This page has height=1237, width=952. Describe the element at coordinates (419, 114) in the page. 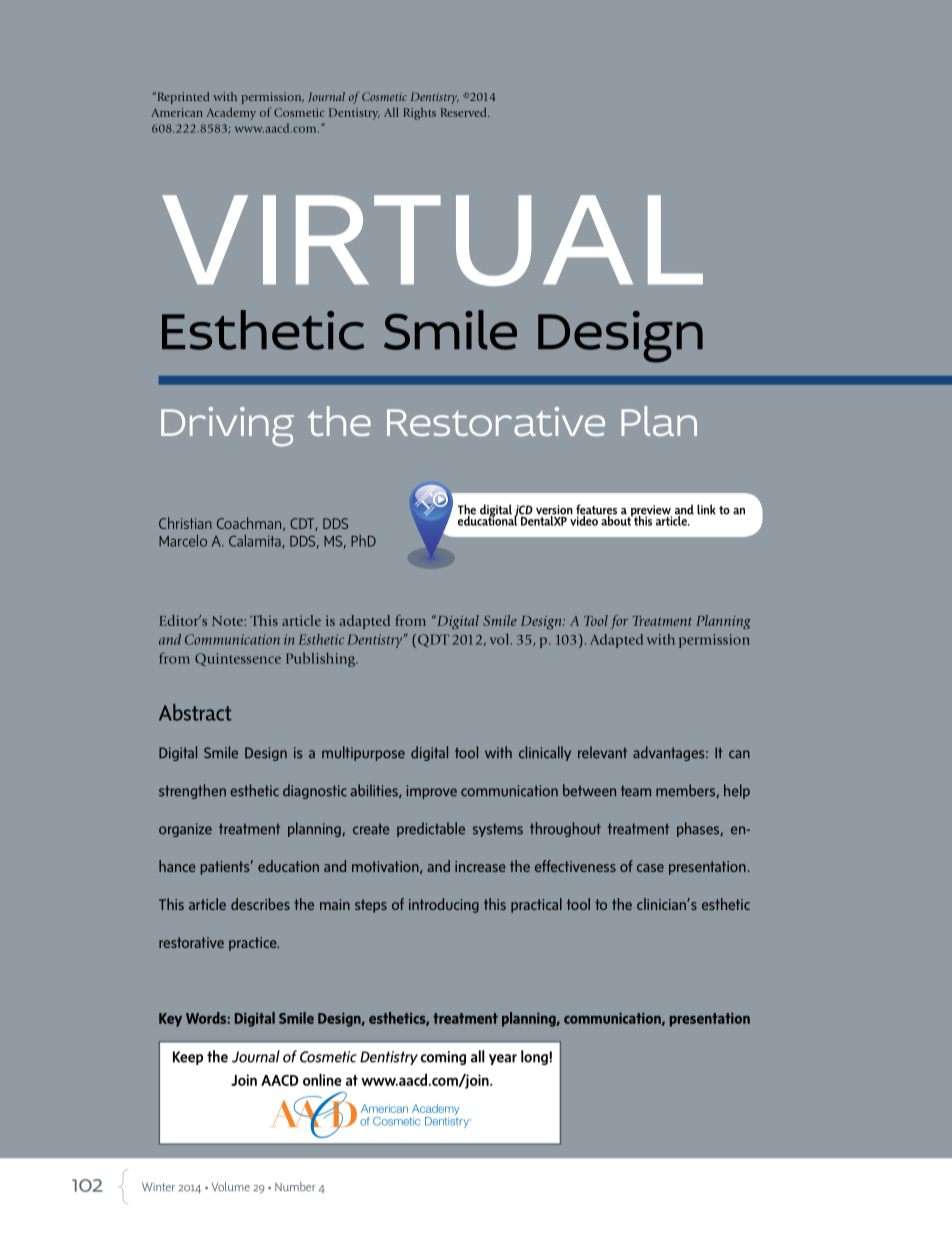

I see `Rights` at that location.
